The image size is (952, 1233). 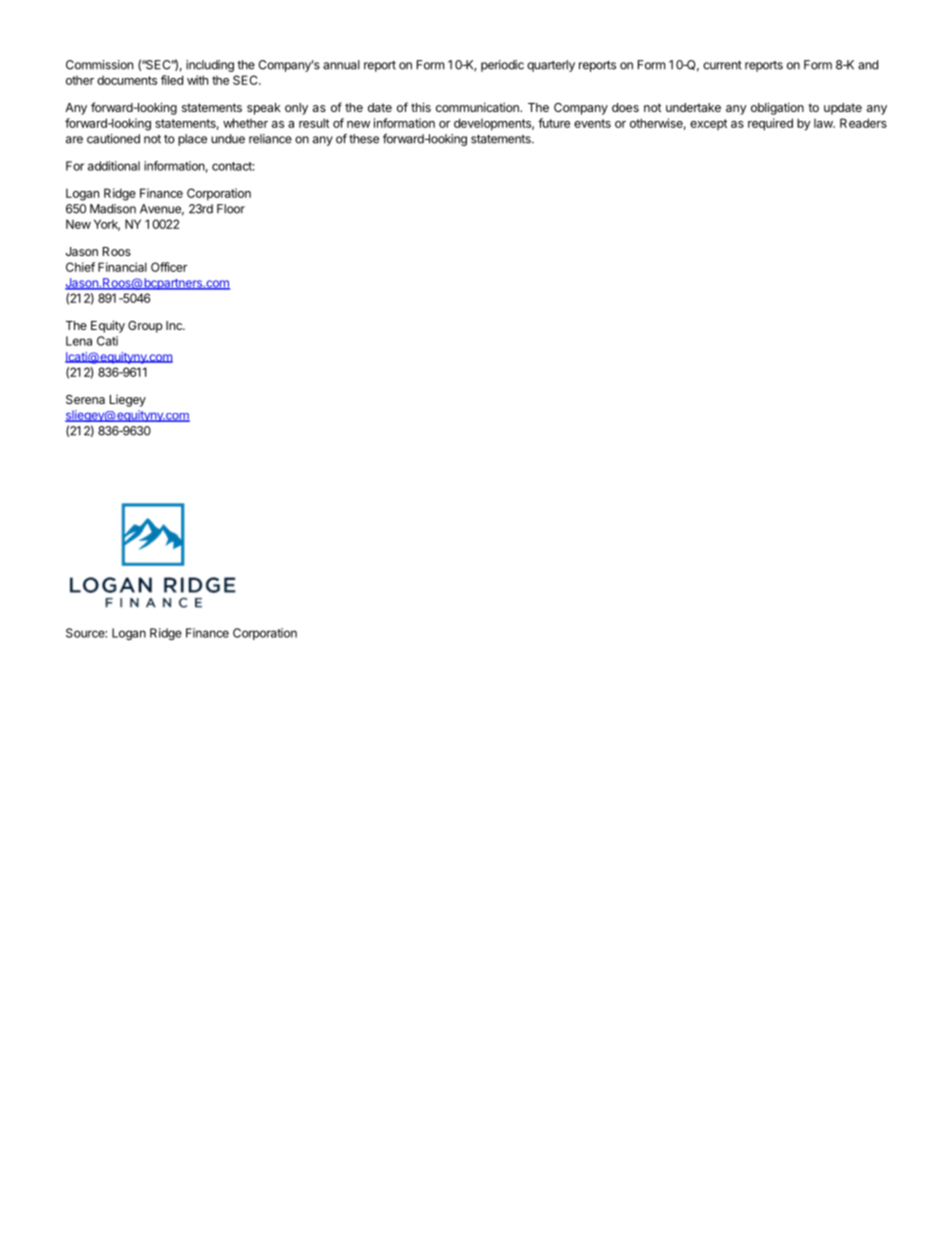 I want to click on additional, so click(x=114, y=166).
